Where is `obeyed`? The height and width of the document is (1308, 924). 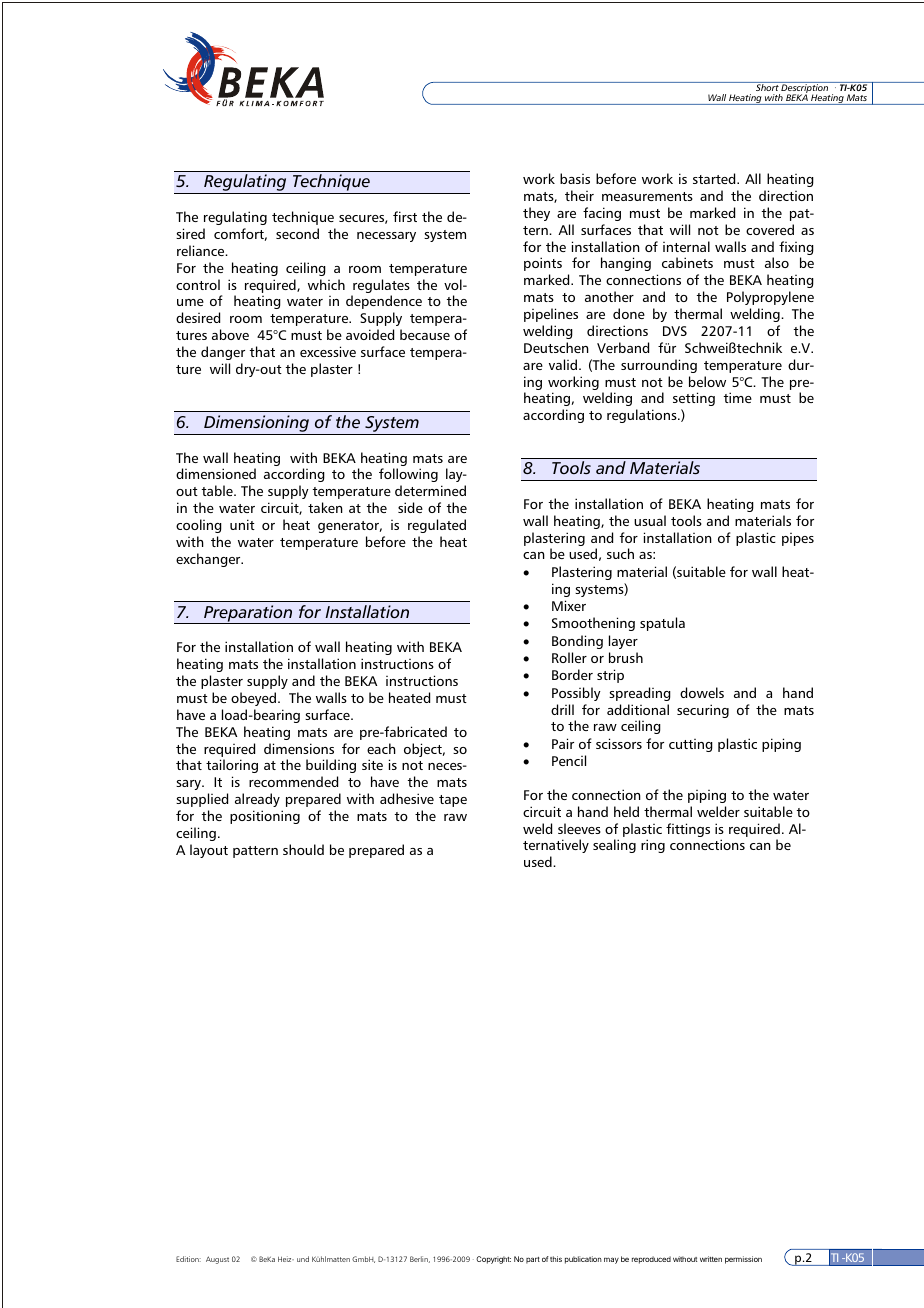
obeyed is located at coordinates (253, 699).
